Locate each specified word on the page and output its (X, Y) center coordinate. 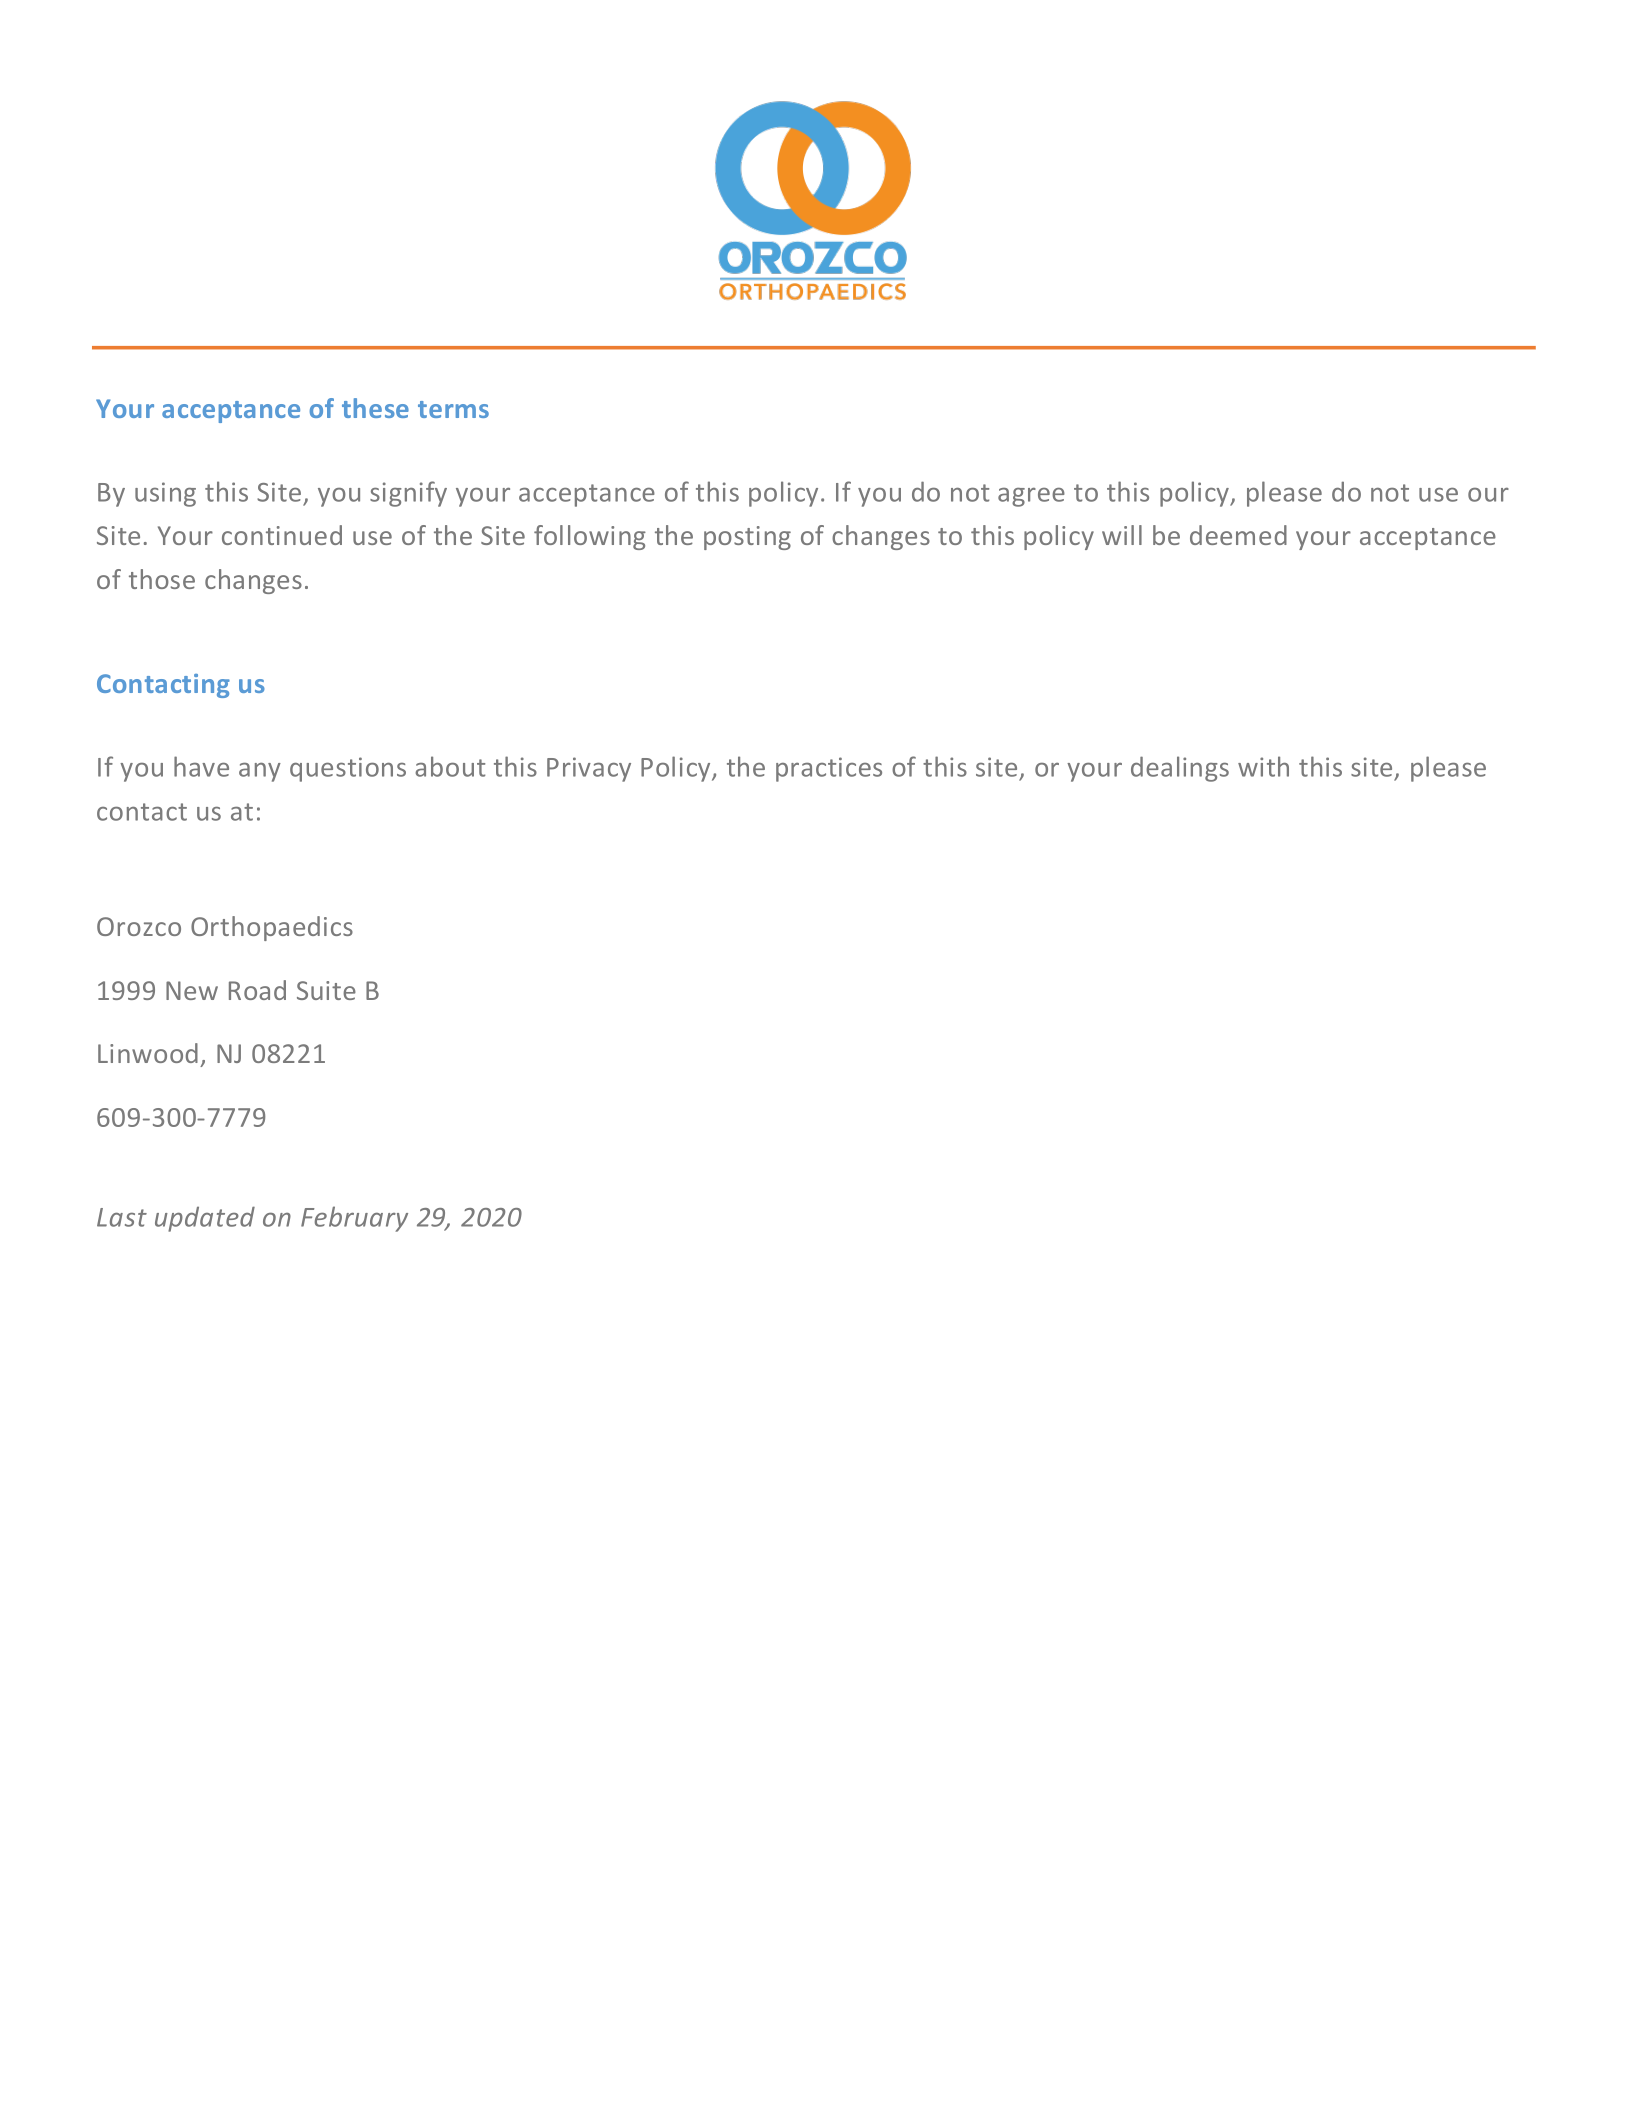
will (1122, 535)
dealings (1180, 769)
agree (1031, 497)
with (1263, 766)
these (375, 408)
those (162, 579)
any (260, 772)
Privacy (589, 769)
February (354, 1219)
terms (453, 409)
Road (257, 990)
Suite (326, 990)
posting (747, 538)
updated (205, 1219)
